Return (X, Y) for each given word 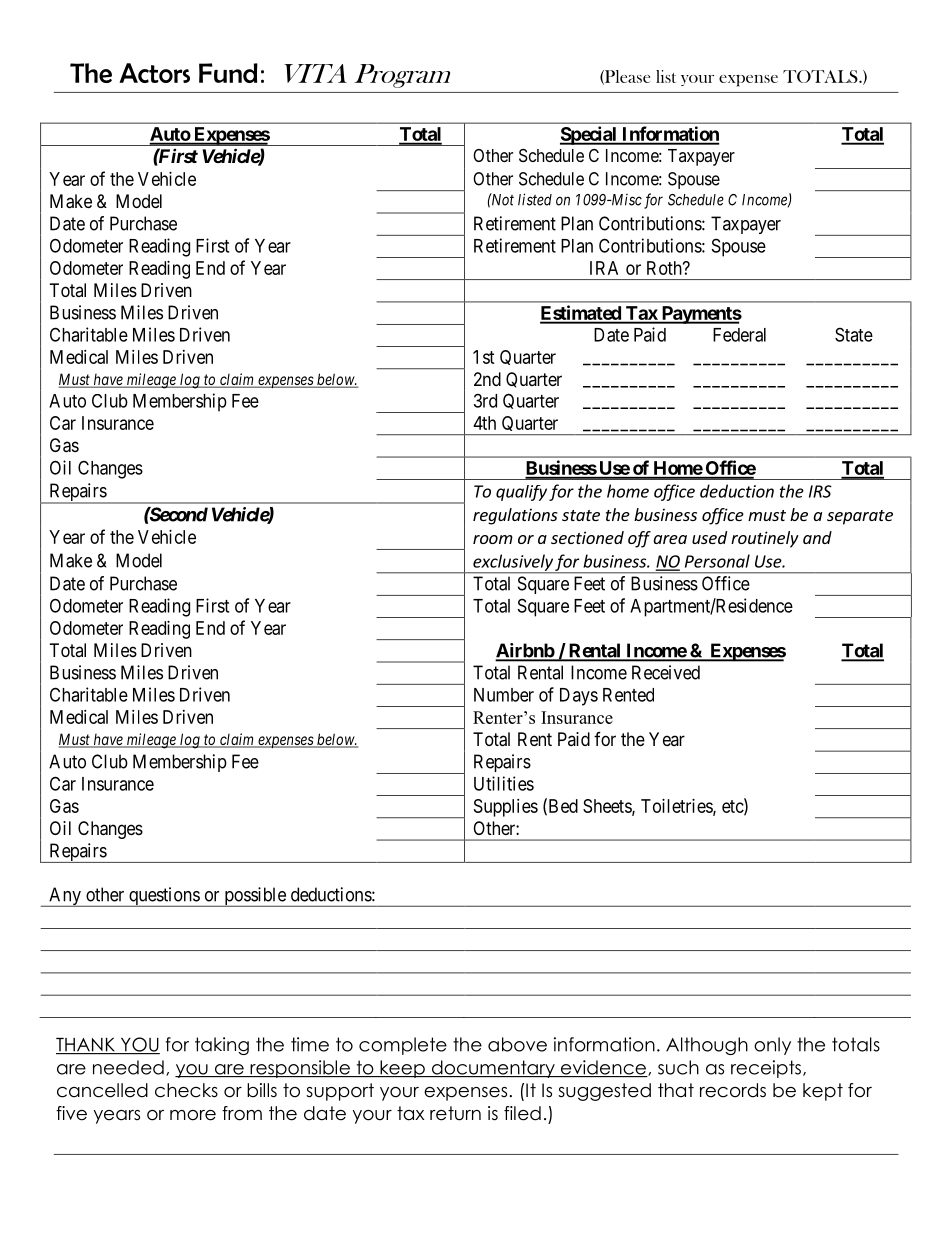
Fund (228, 73)
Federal (739, 335)
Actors (154, 73)
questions (164, 897)
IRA (604, 268)
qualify (521, 493)
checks (186, 1090)
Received (666, 672)
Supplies (506, 808)
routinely (765, 539)
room (493, 539)
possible (255, 897)
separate (860, 517)
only (772, 1046)
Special (589, 135)
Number (504, 695)
